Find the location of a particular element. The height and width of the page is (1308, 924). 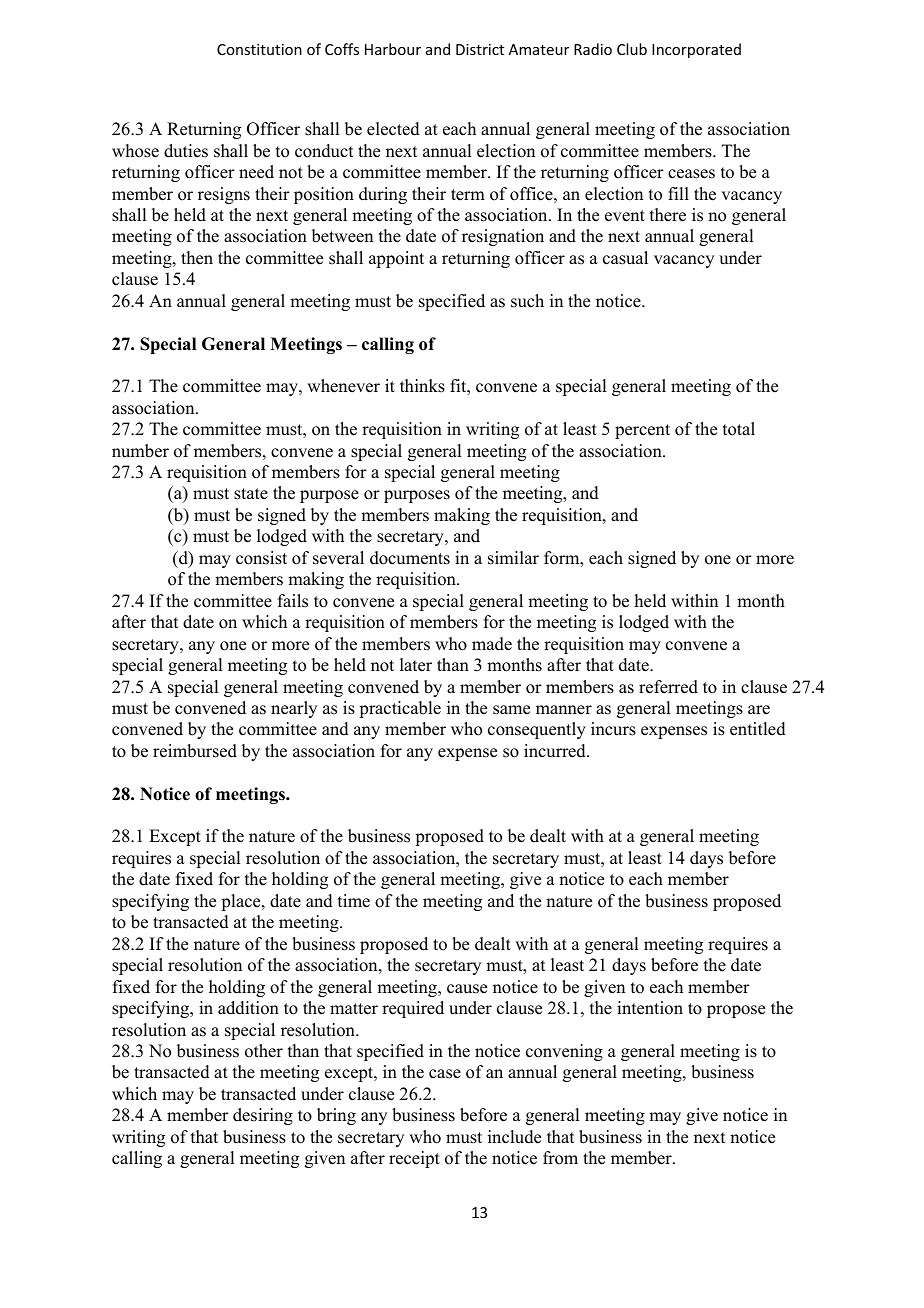

District is located at coordinates (480, 49).
